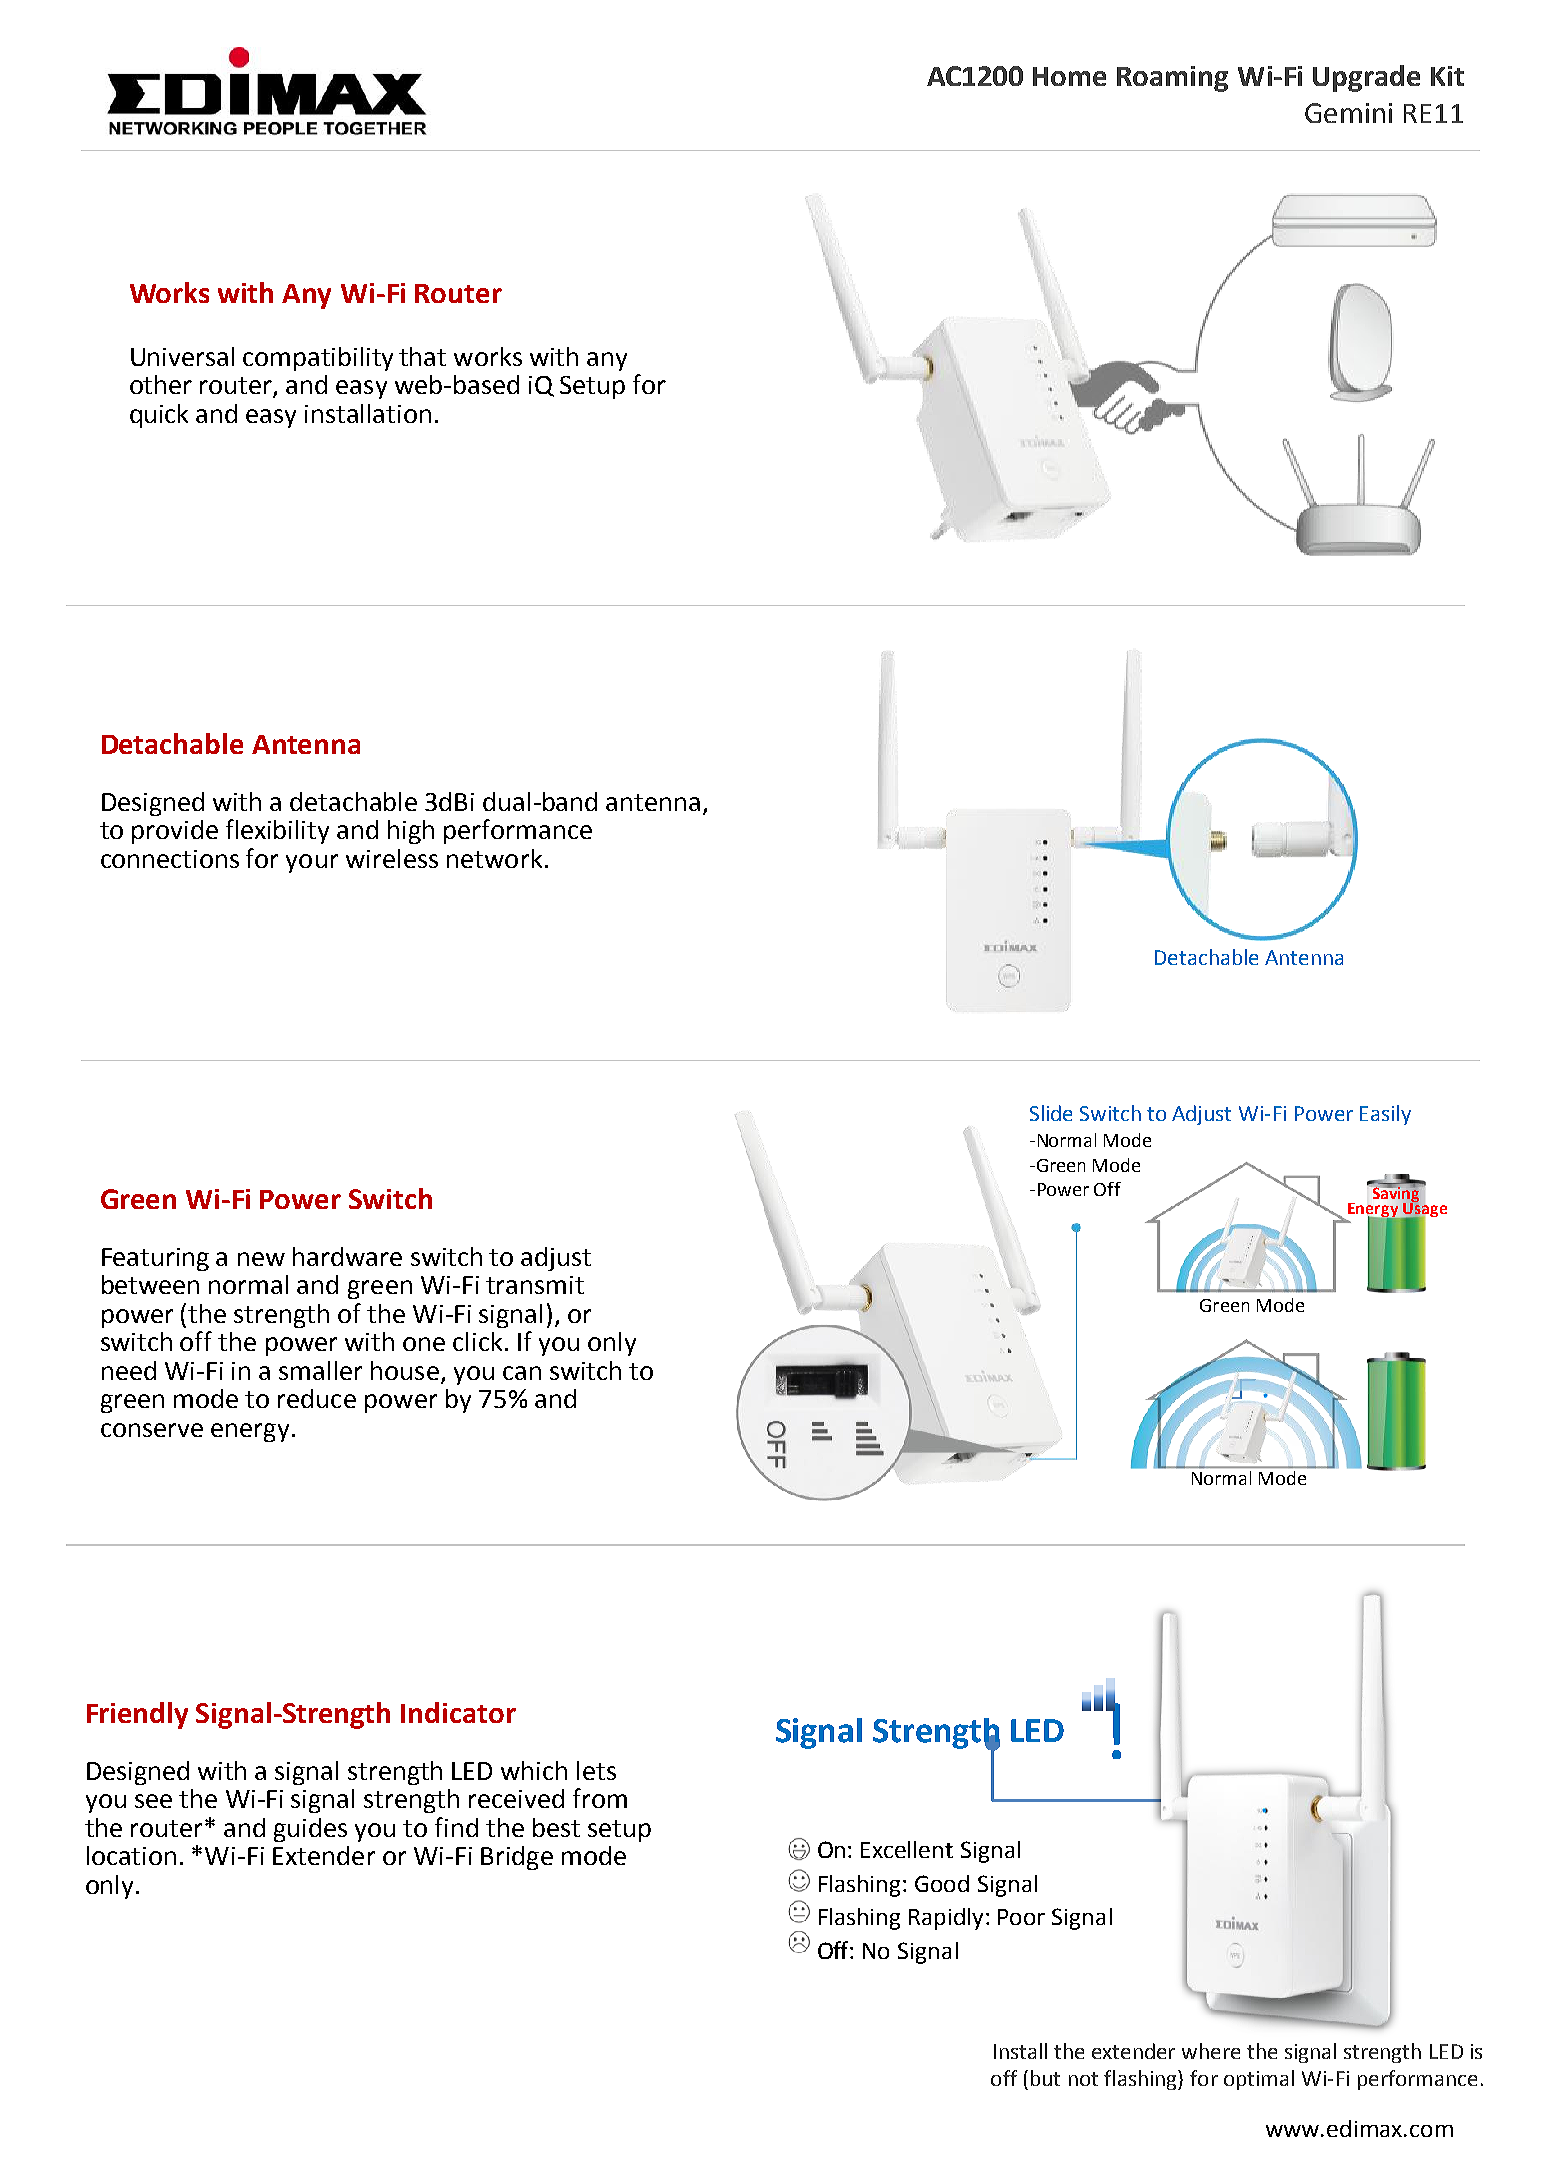 This image has height=2180, width=1542. Describe the element at coordinates (1259, 2080) in the image. I see `optimal` at that location.
